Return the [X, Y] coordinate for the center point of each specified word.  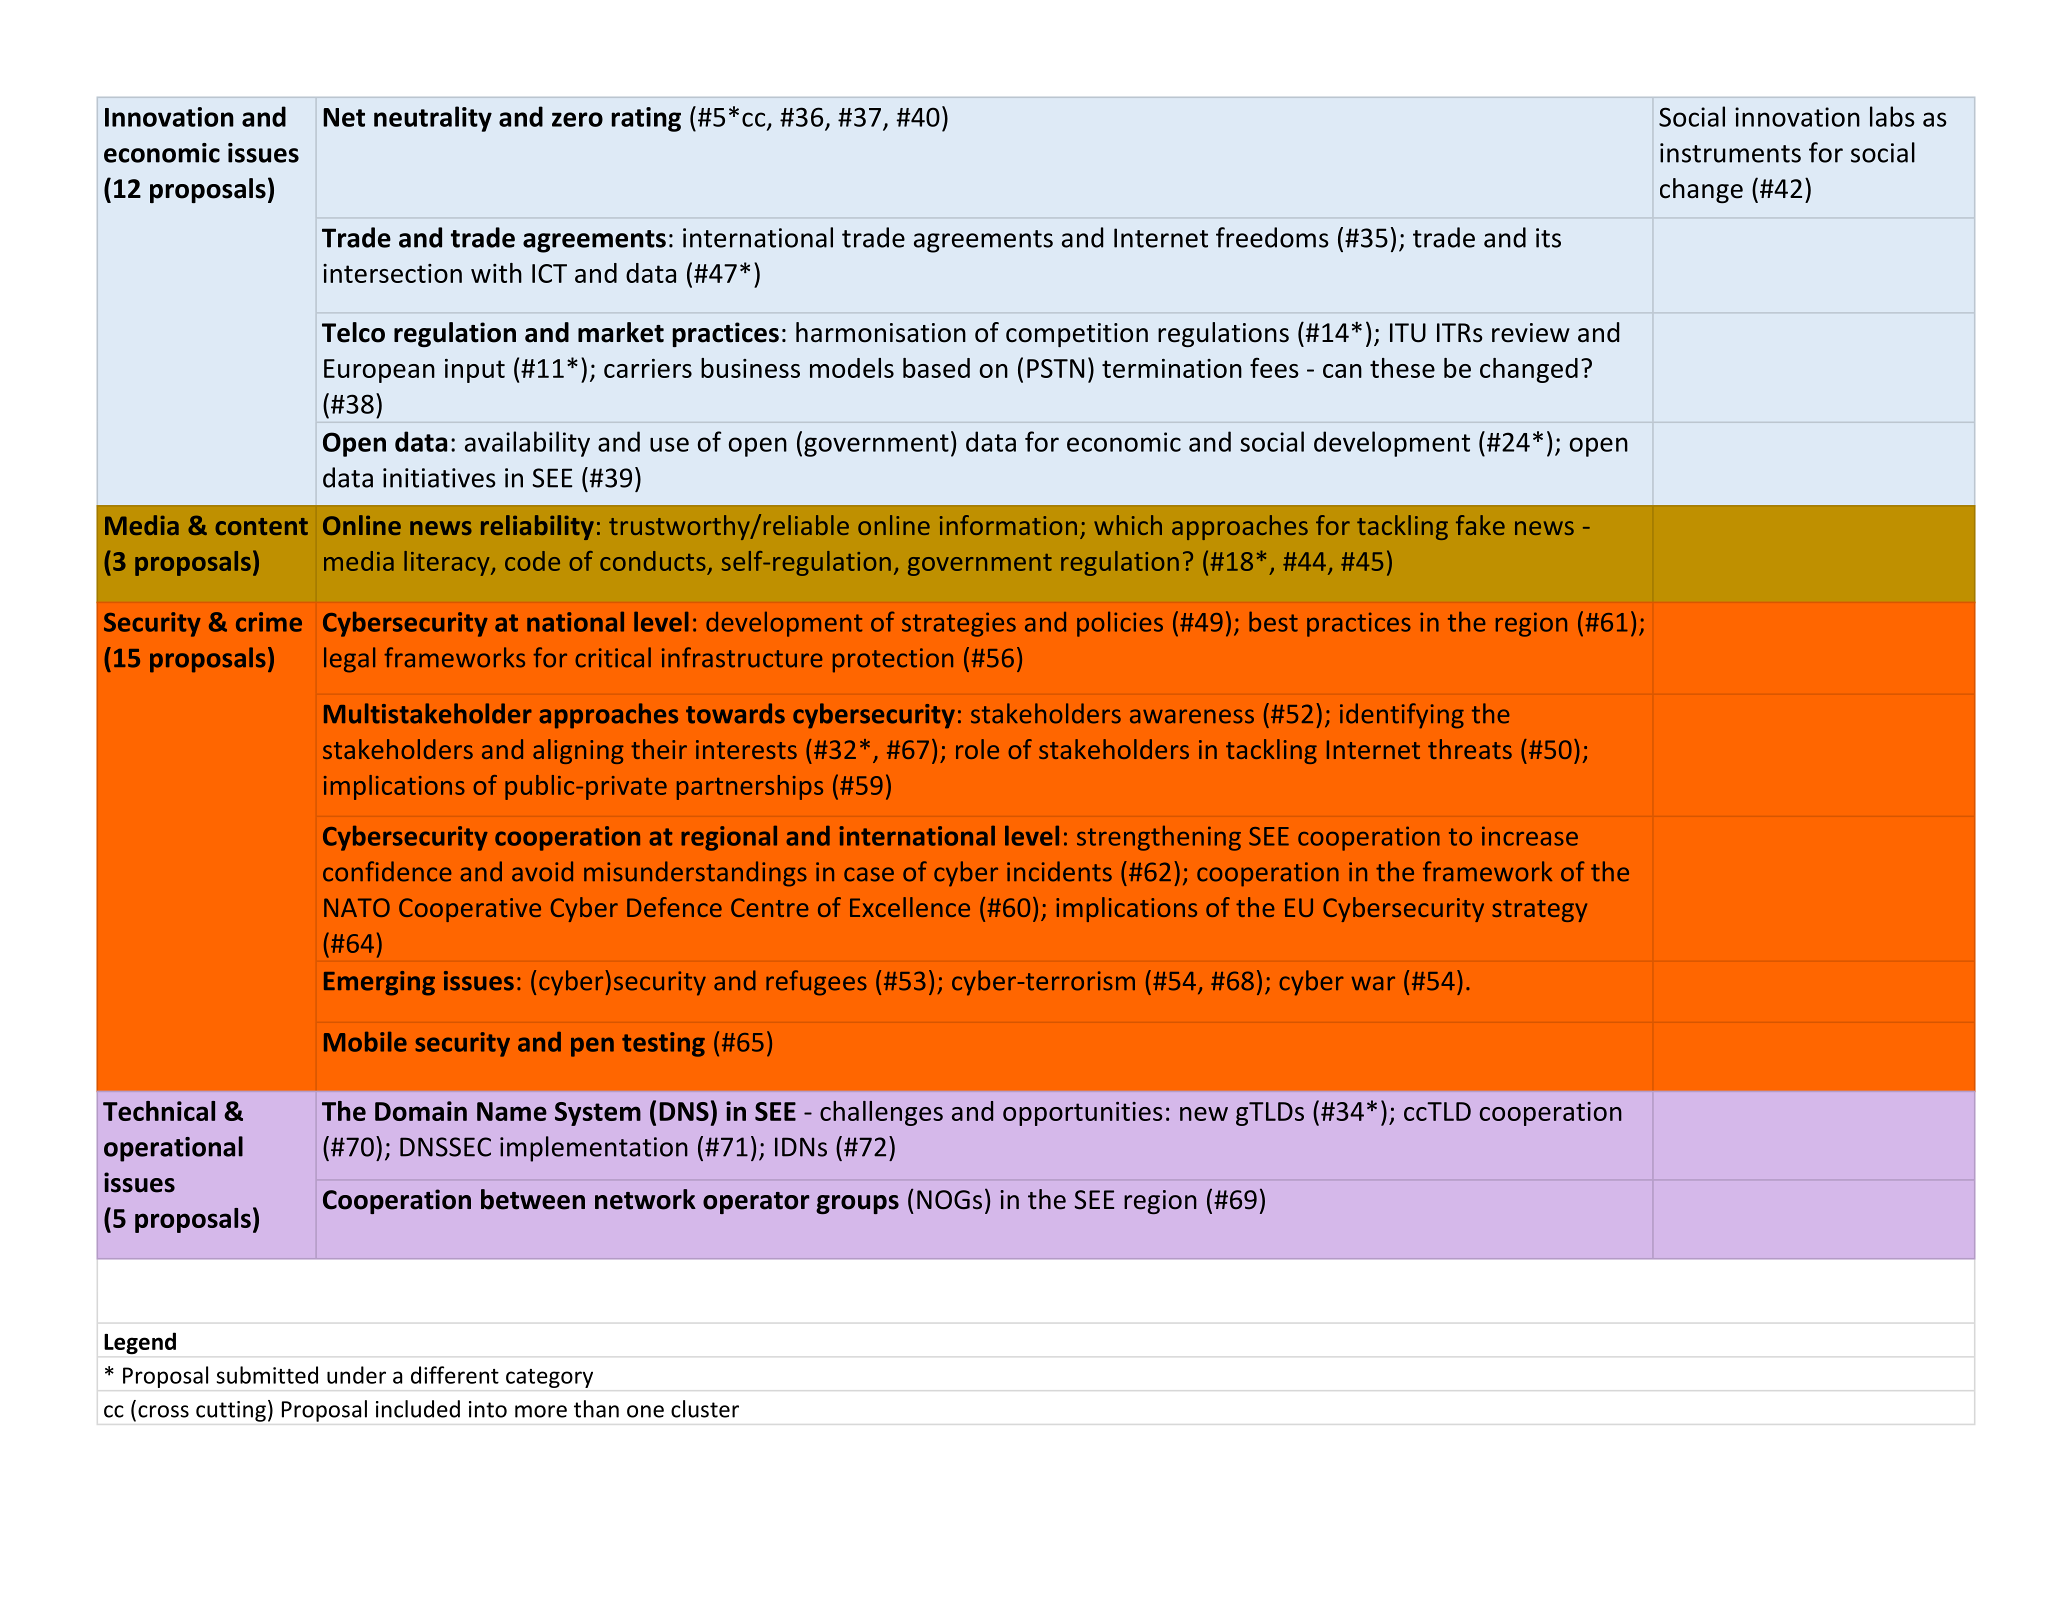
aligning [578, 751]
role [977, 749]
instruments [1730, 153]
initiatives [439, 478]
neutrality [433, 119]
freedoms [1272, 237]
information [1008, 525]
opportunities [1082, 1114]
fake [1480, 525]
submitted [267, 1375]
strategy [1539, 911]
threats [1470, 749]
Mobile [365, 1042]
